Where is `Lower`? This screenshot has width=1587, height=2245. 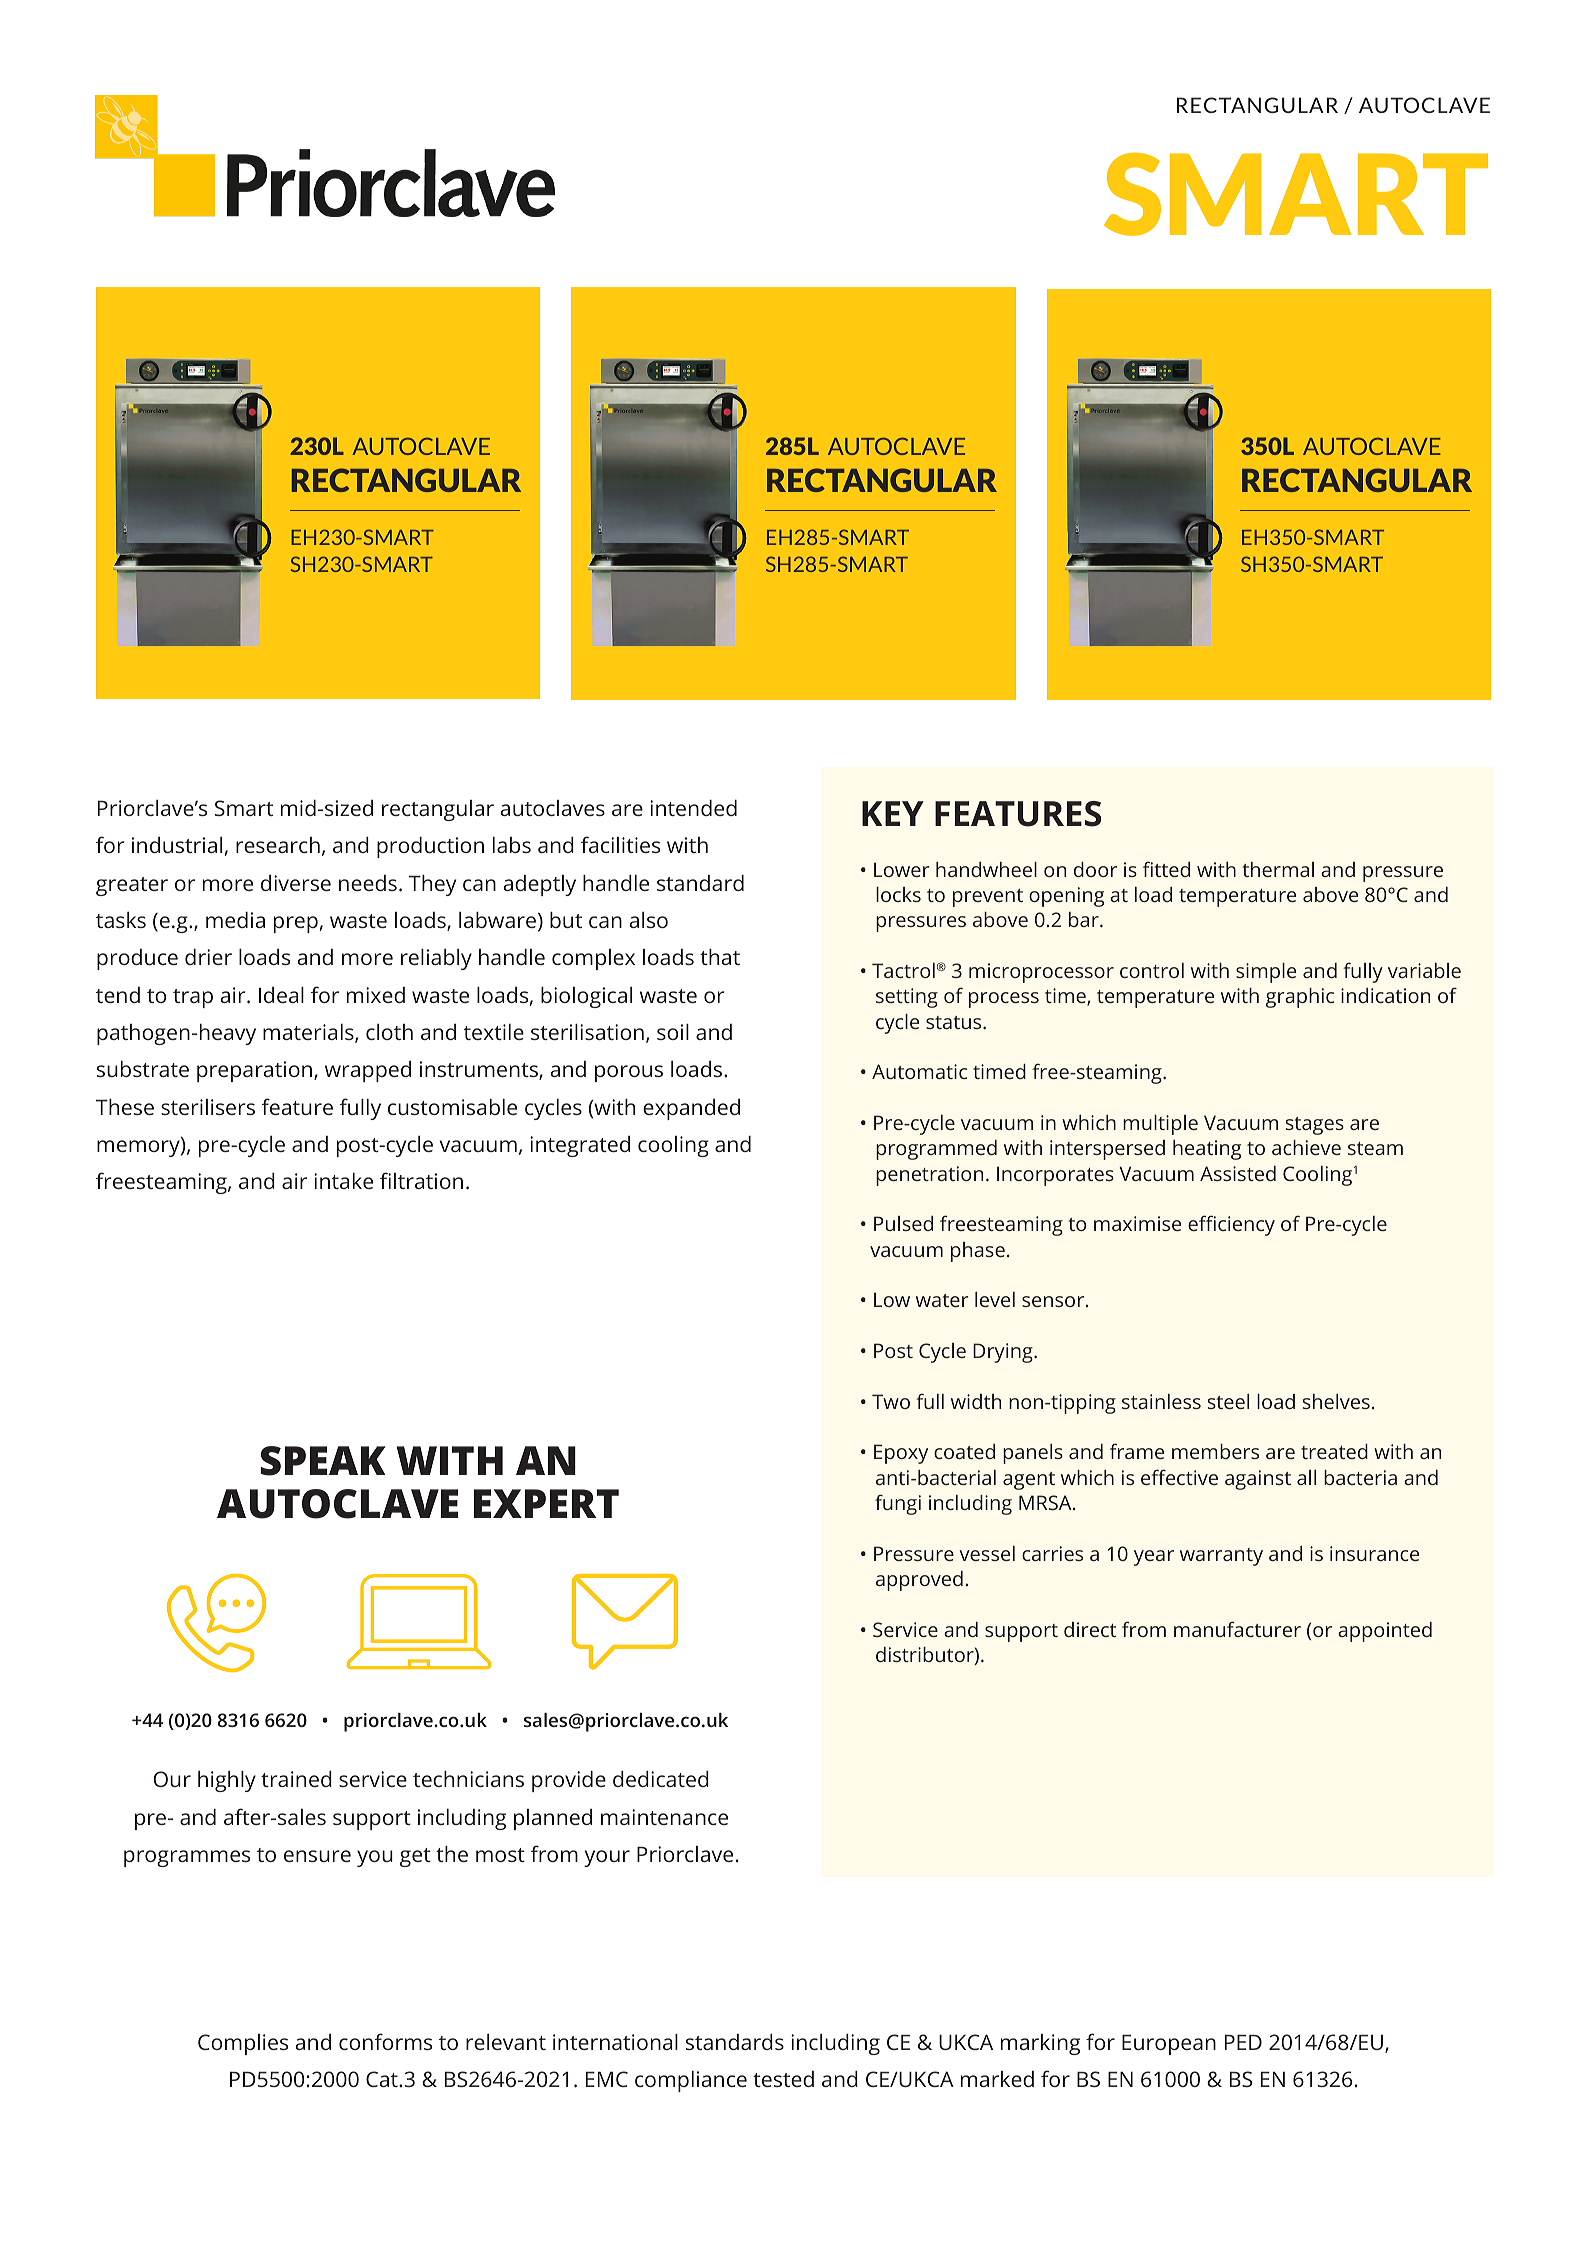 Lower is located at coordinates (902, 869).
